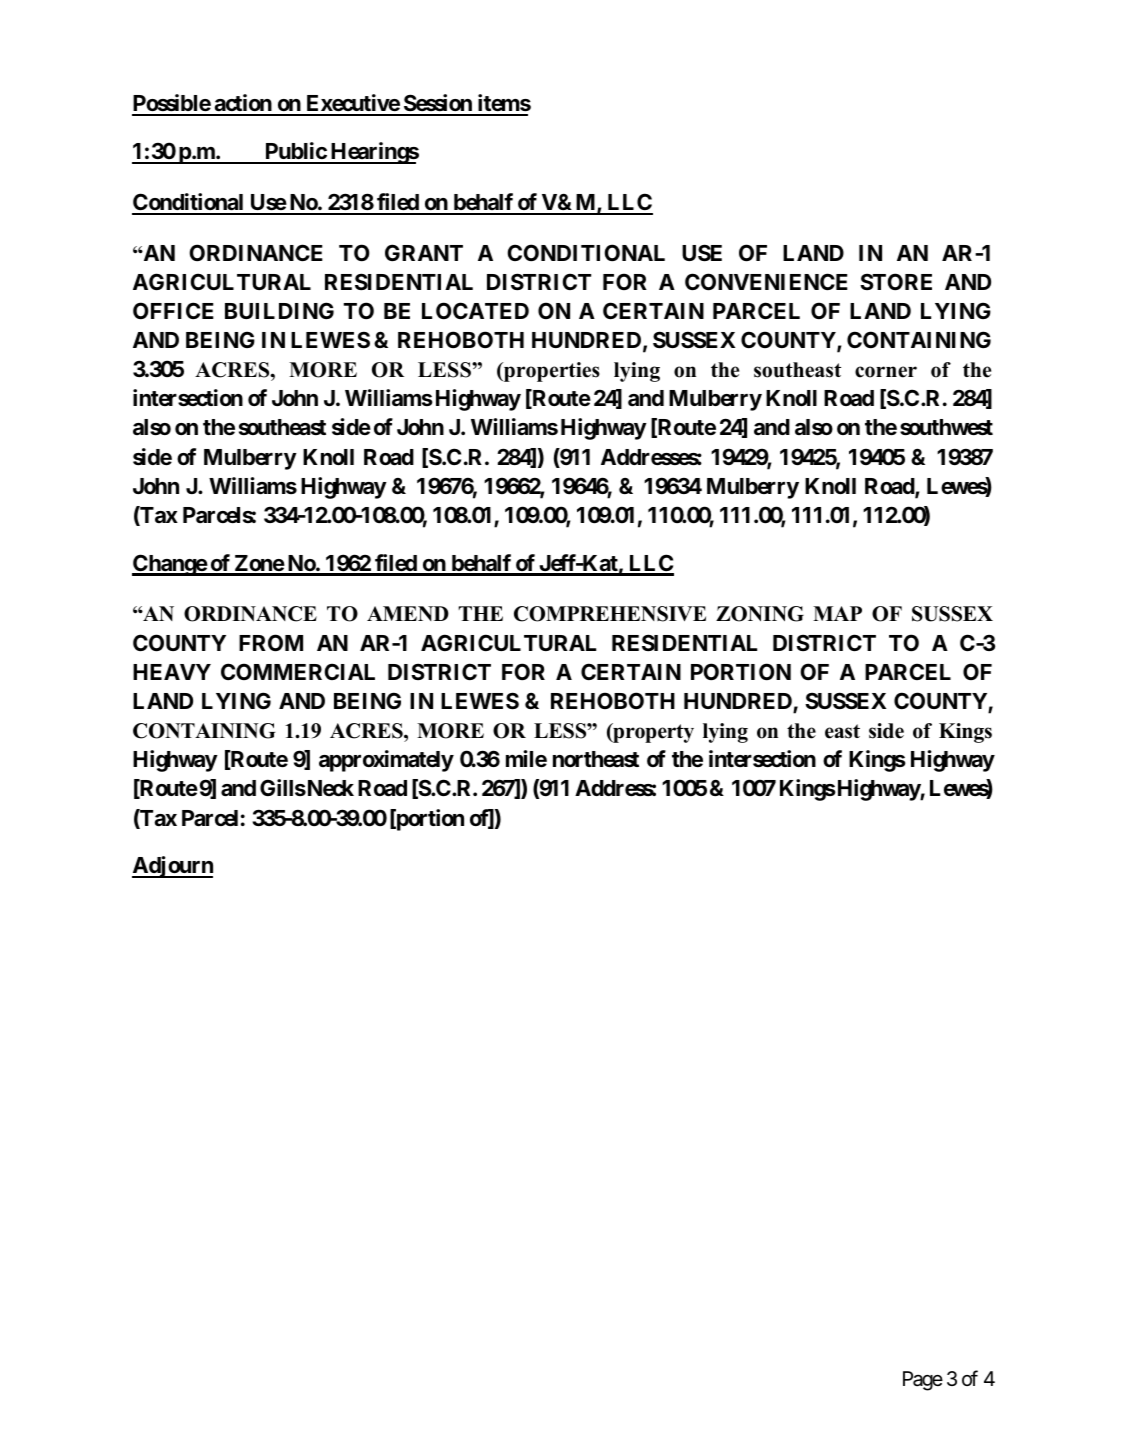 The image size is (1125, 1456). Describe the element at coordinates (923, 1381) in the page. I see `Page` at that location.
